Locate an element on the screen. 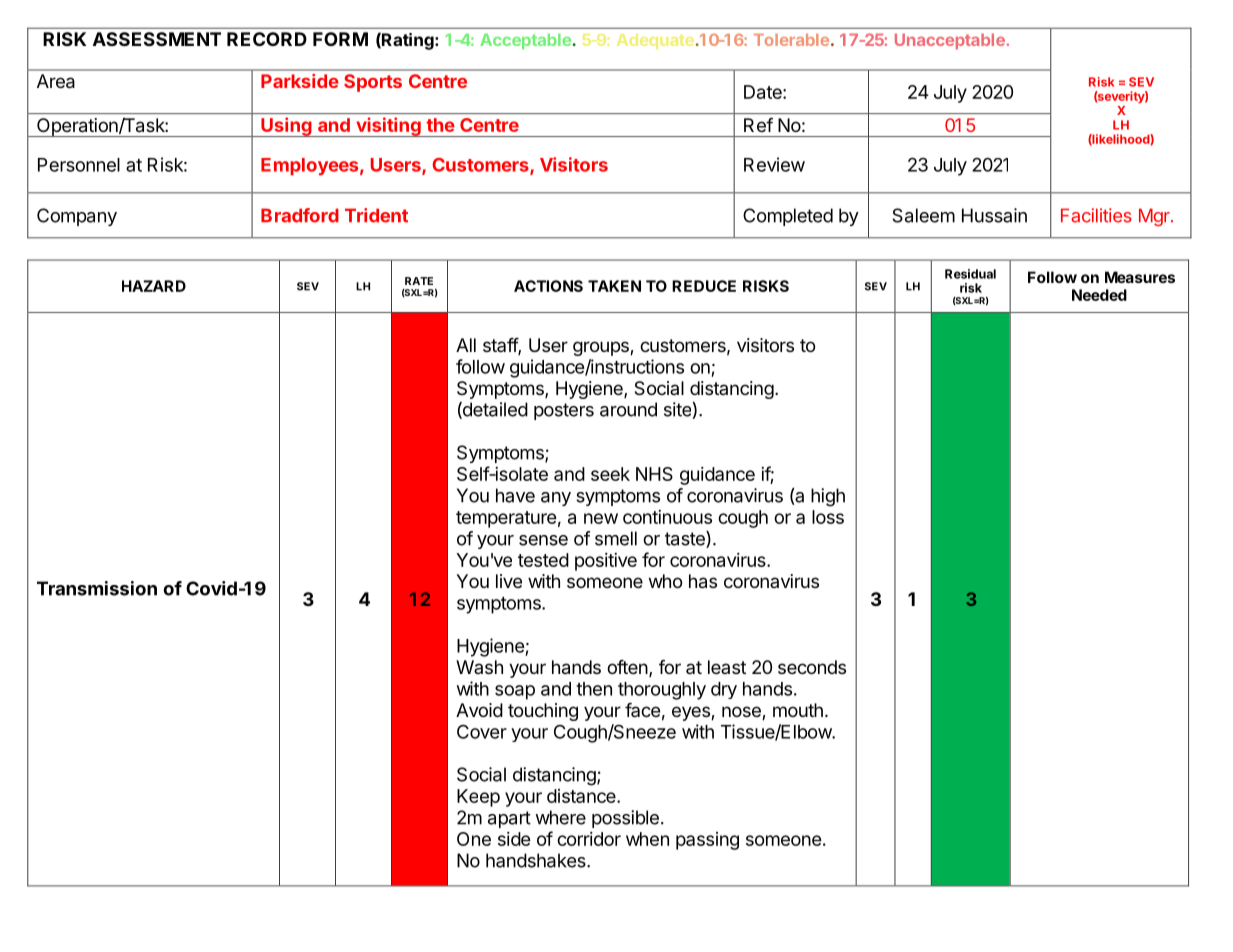 This screenshot has width=1233, height=952. have is located at coordinates (515, 495).
